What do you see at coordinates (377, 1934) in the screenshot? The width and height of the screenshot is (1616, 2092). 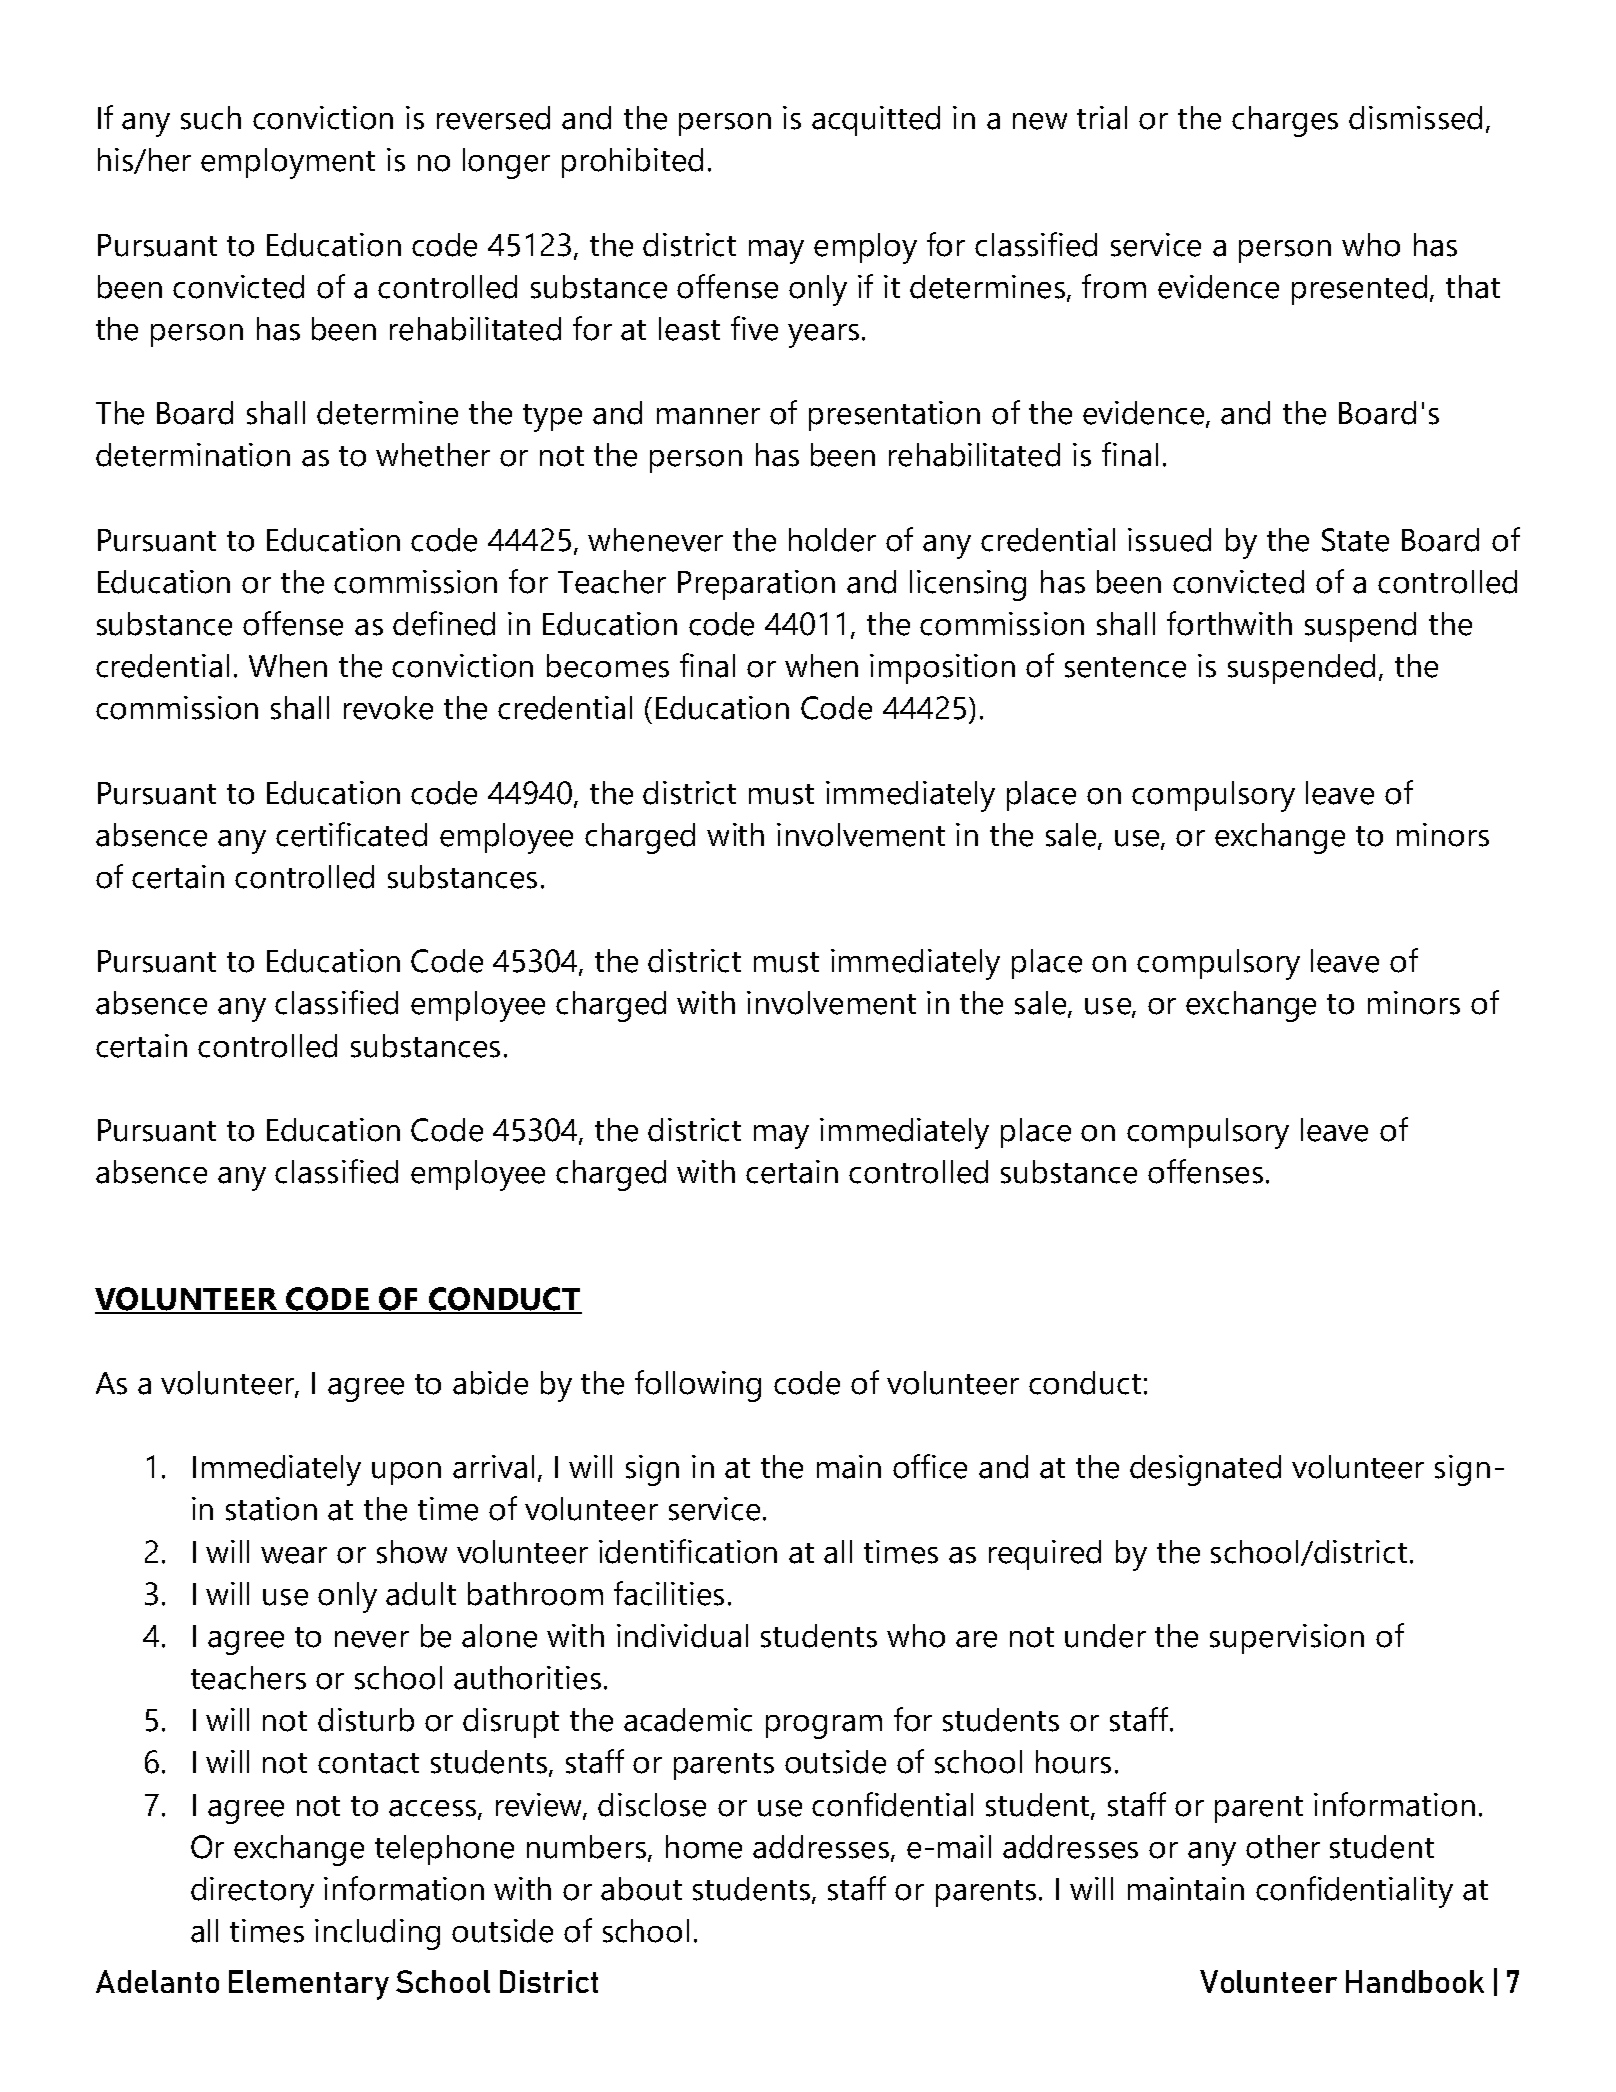 I see `including` at bounding box center [377, 1934].
